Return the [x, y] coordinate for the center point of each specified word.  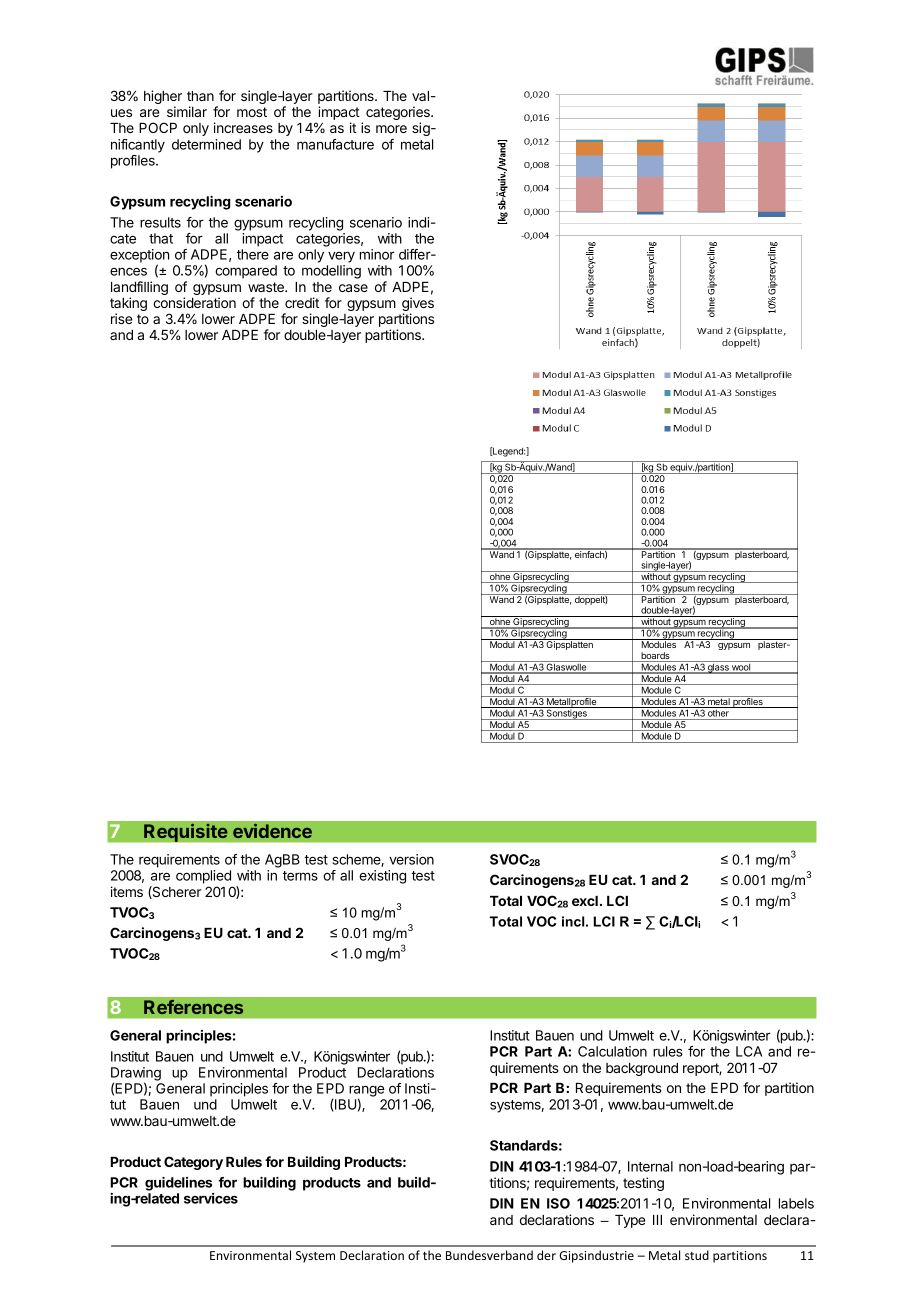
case [353, 288]
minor [377, 254]
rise [121, 318]
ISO [558, 1203]
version [411, 859]
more [391, 129]
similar [187, 111]
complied [203, 877]
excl [585, 901]
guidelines [178, 1184]
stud [697, 1255]
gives [418, 305]
